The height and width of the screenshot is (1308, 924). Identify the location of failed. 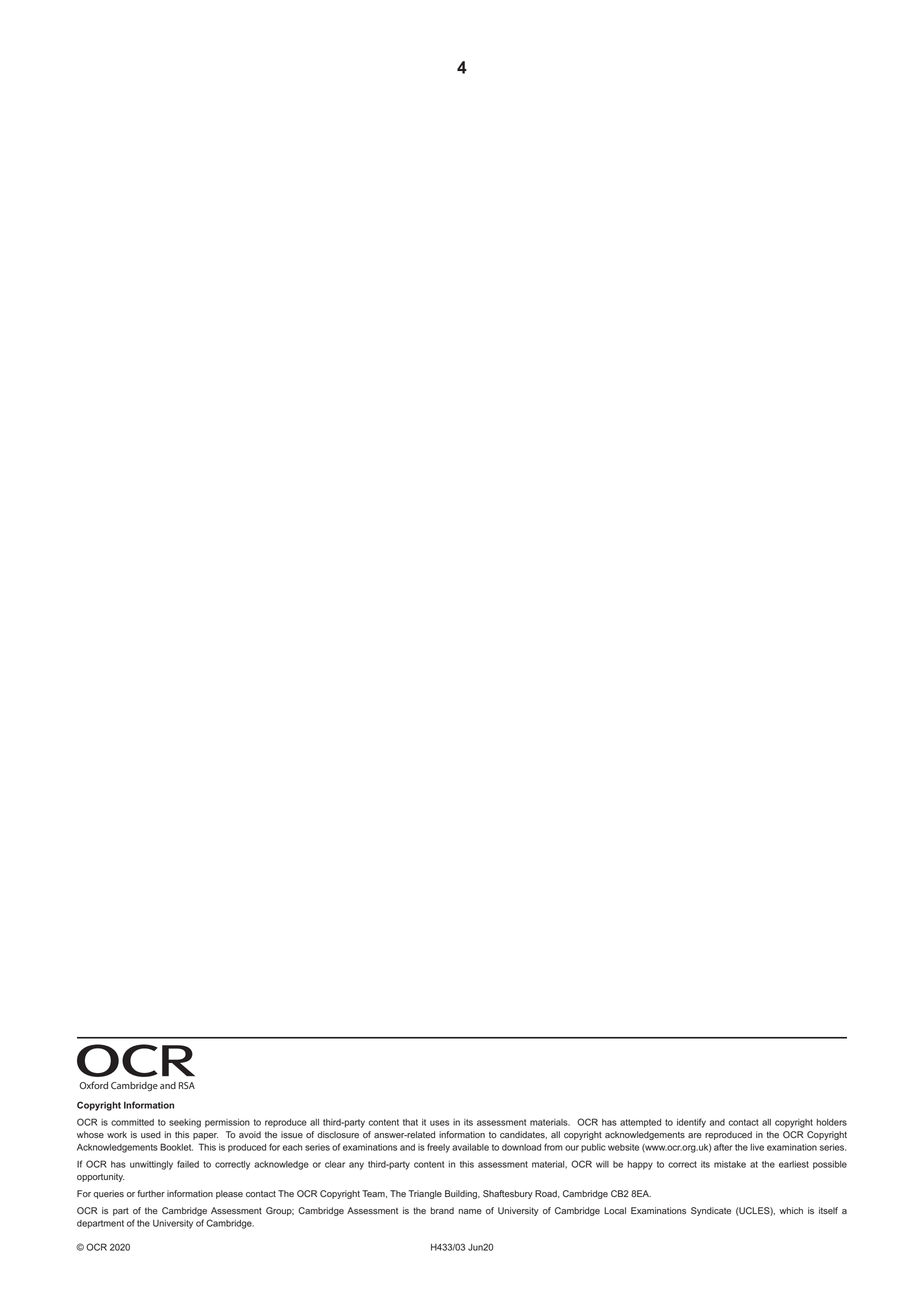
(188, 1164).
